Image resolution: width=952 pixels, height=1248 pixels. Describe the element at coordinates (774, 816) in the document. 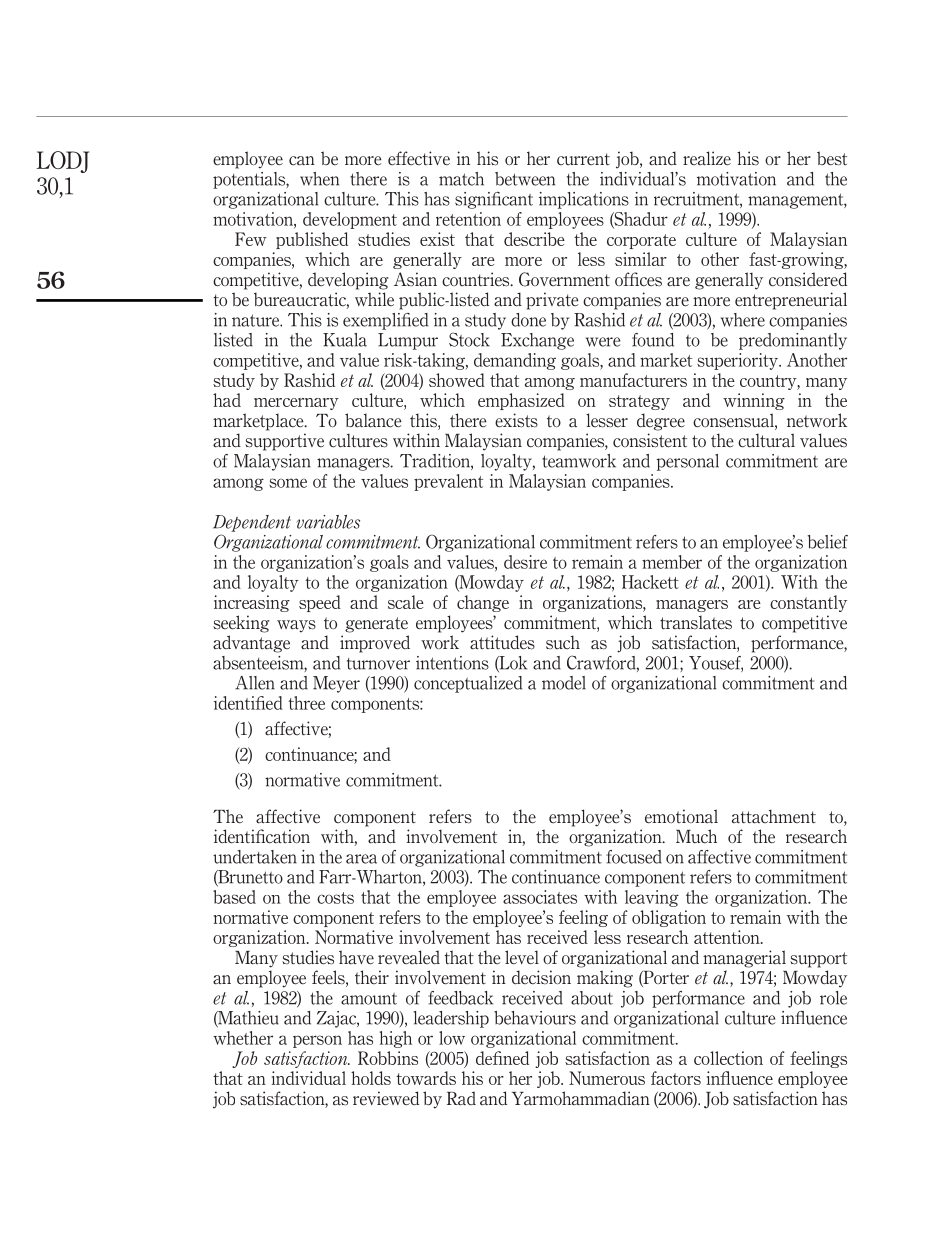

I see `attachment` at that location.
